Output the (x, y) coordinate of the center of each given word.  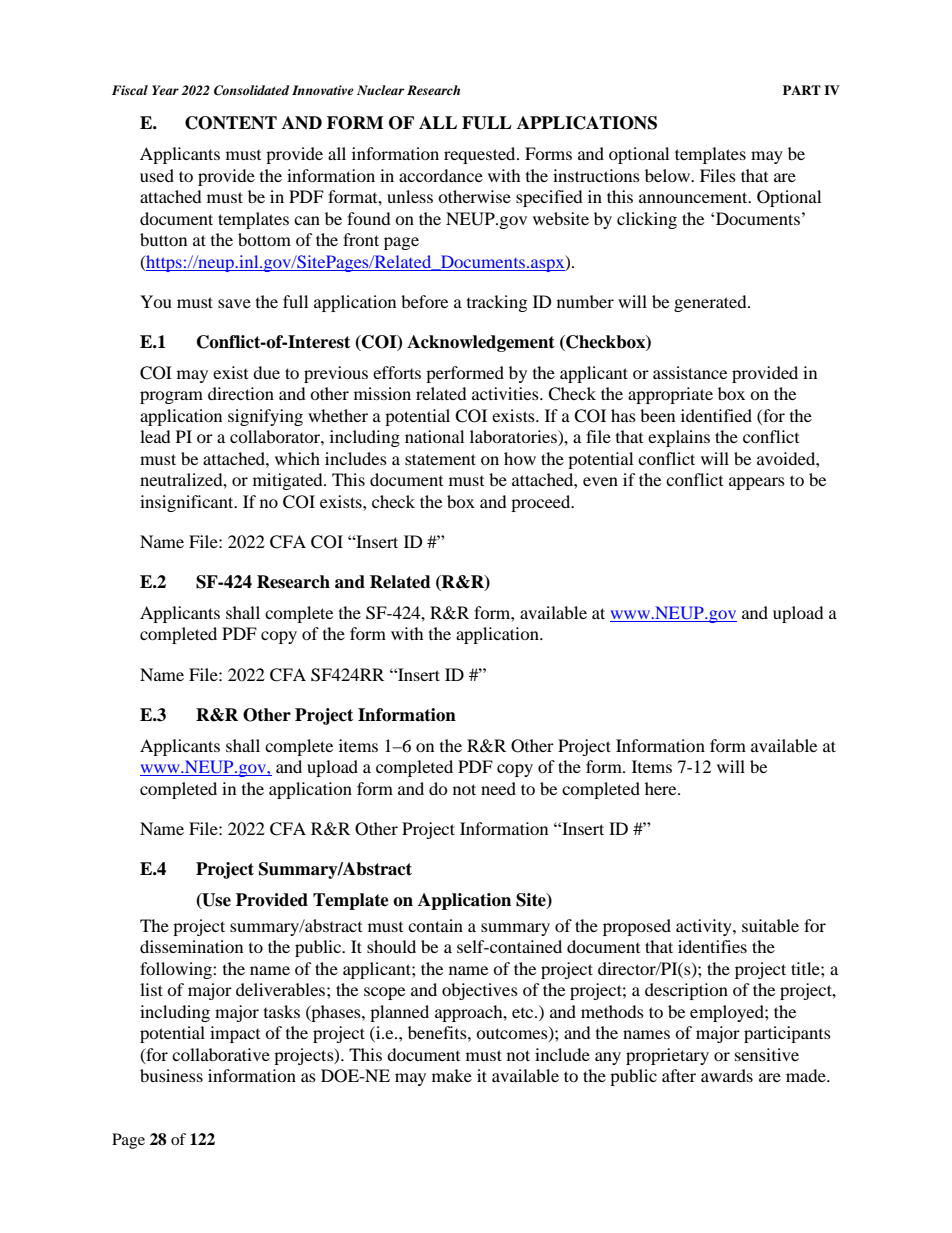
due (266, 372)
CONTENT (231, 123)
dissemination (191, 946)
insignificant (188, 503)
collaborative (221, 1054)
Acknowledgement (481, 343)
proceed (542, 503)
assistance (690, 372)
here (662, 788)
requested (481, 155)
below (668, 175)
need (498, 788)
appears (757, 483)
